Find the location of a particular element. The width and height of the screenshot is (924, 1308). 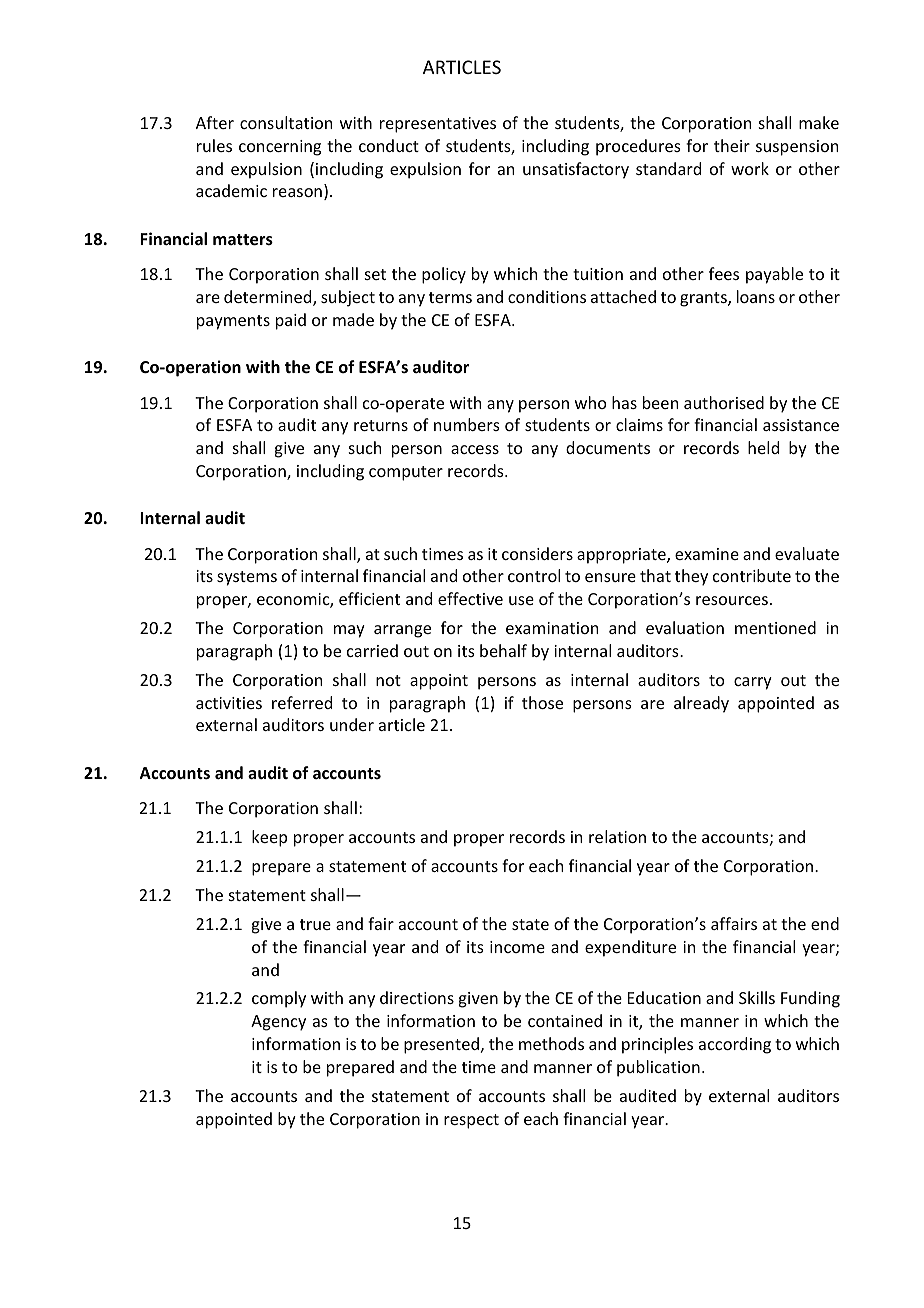

resources is located at coordinates (732, 600).
